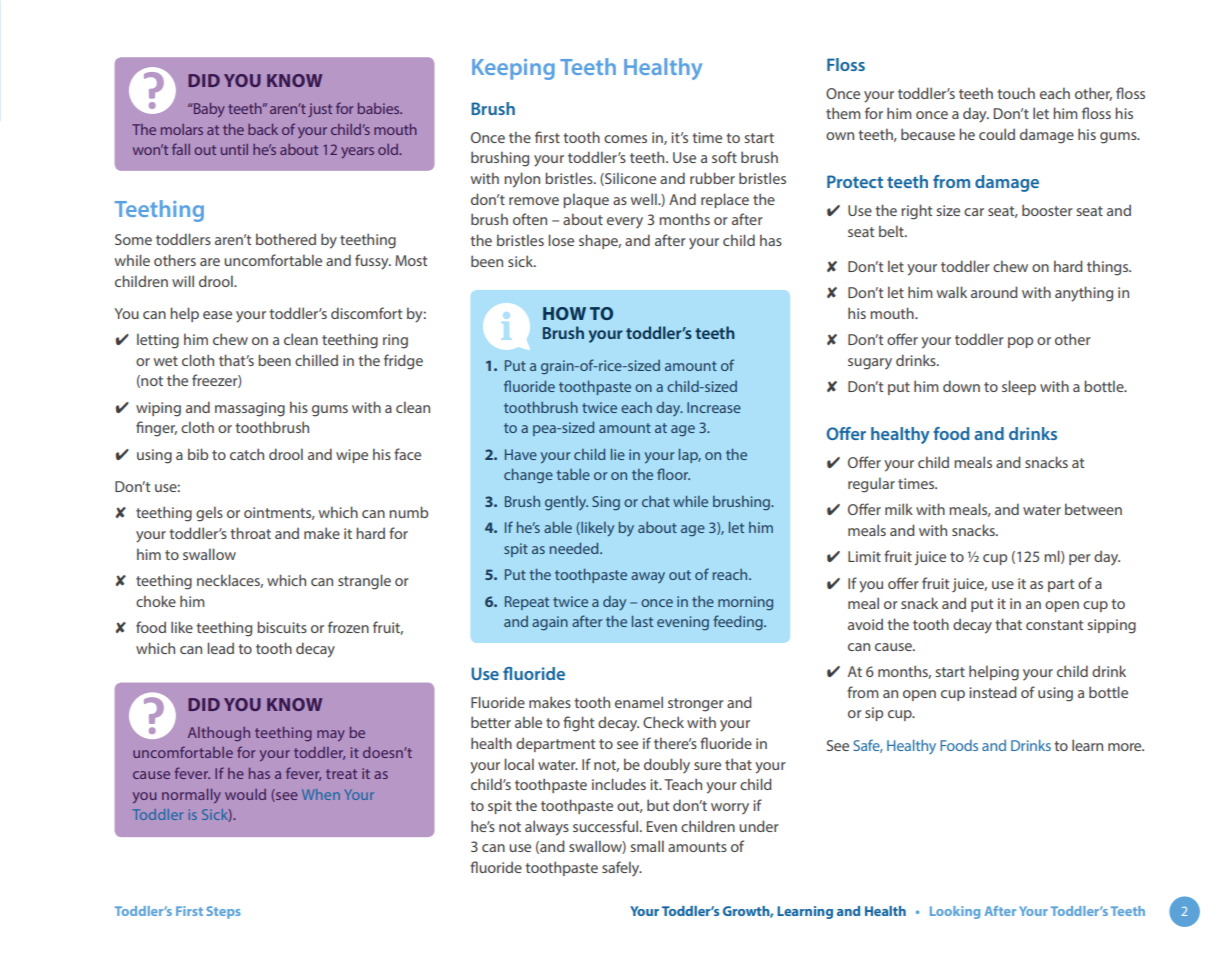  Describe the element at coordinates (208, 110) in the screenshot. I see `Baby` at that location.
